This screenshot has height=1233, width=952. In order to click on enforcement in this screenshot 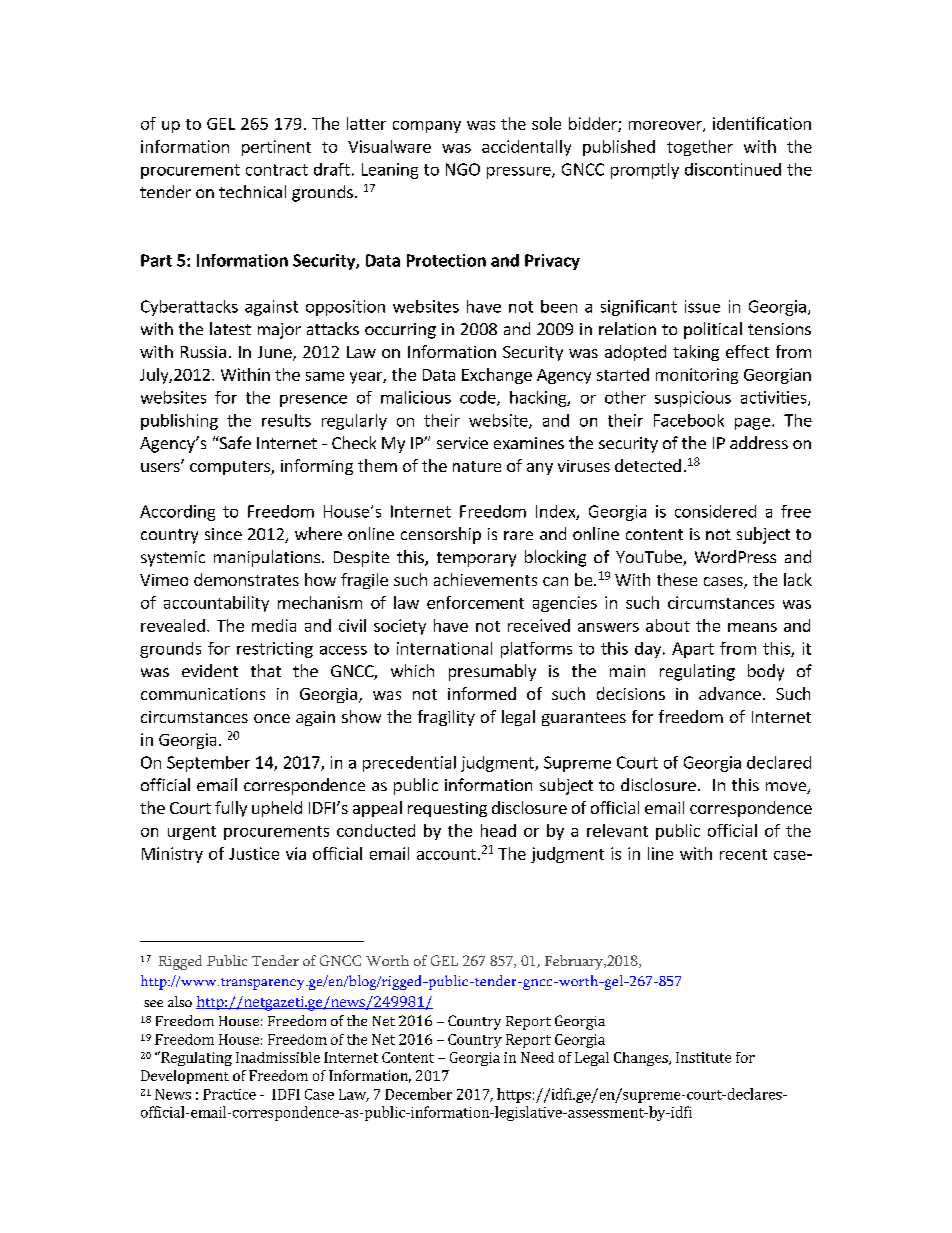, I will do `click(475, 602)`.
